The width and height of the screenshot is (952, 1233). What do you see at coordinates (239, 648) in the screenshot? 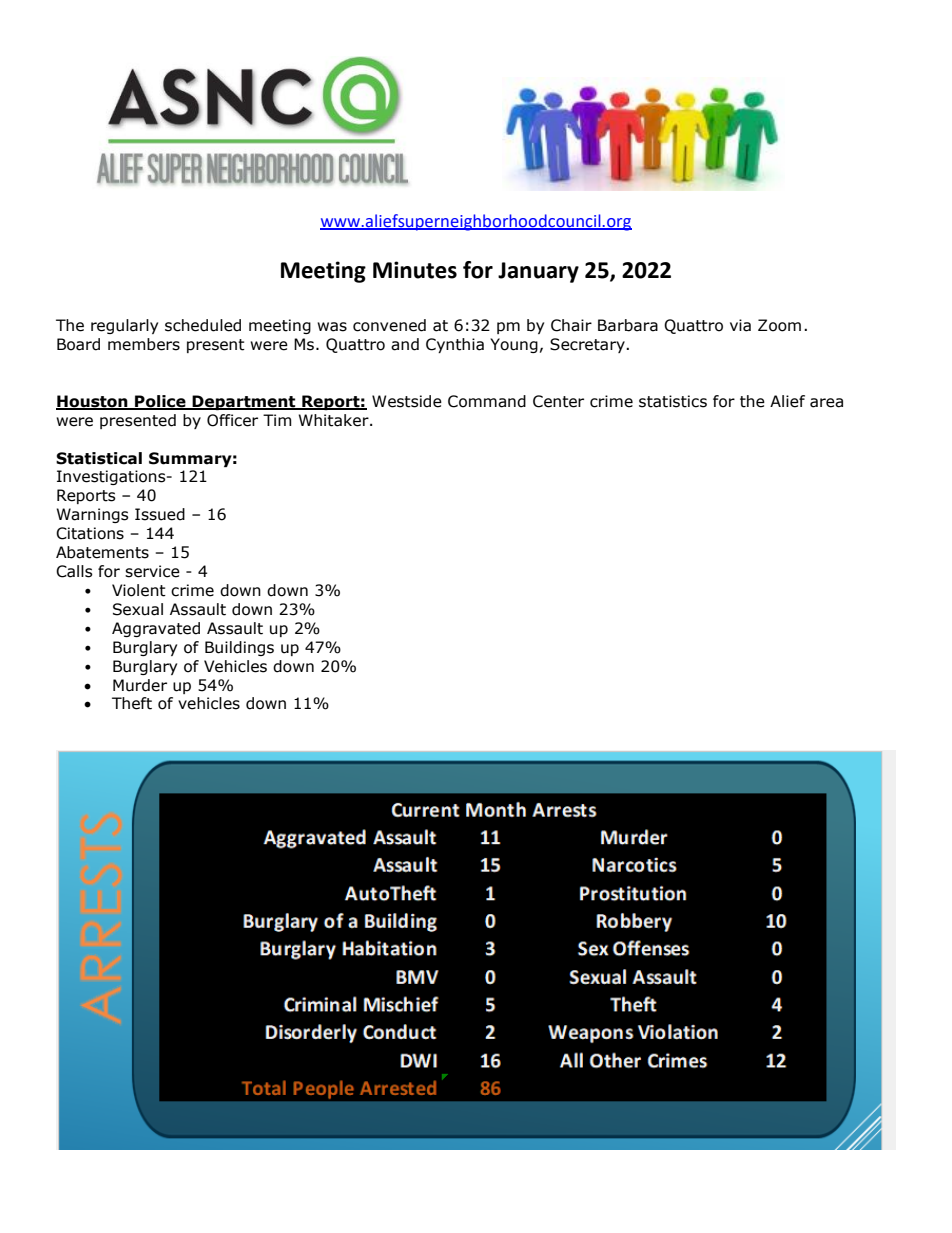
I see `Buildings` at bounding box center [239, 648].
